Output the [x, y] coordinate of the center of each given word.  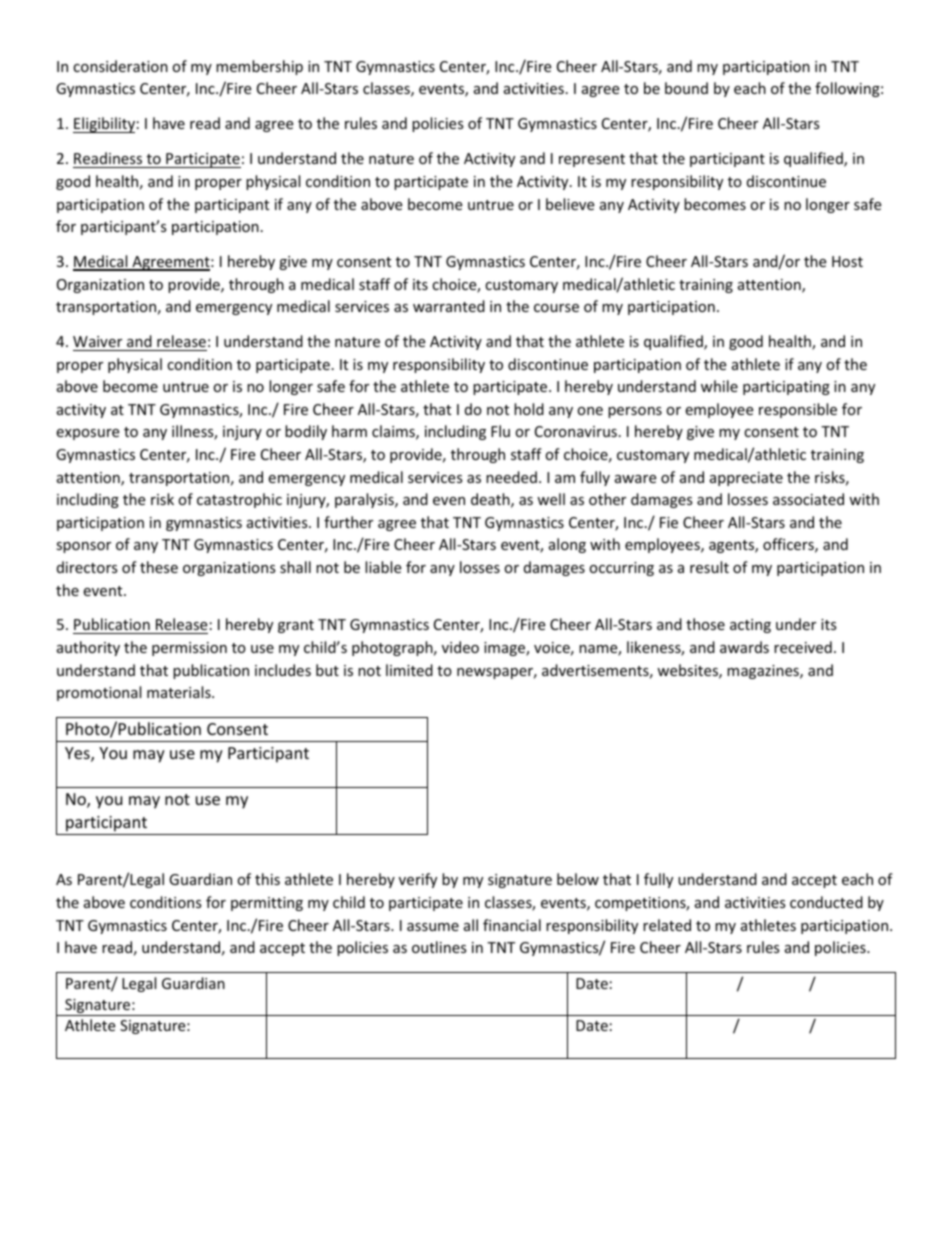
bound [686, 88]
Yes [78, 754]
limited [409, 670]
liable [383, 567]
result [709, 567]
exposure [87, 434]
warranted [449, 306]
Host [847, 261]
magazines [764, 672]
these [159, 567]
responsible [798, 410]
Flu [500, 431]
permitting [267, 904]
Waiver [97, 341]
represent [592, 160]
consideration [120, 66]
